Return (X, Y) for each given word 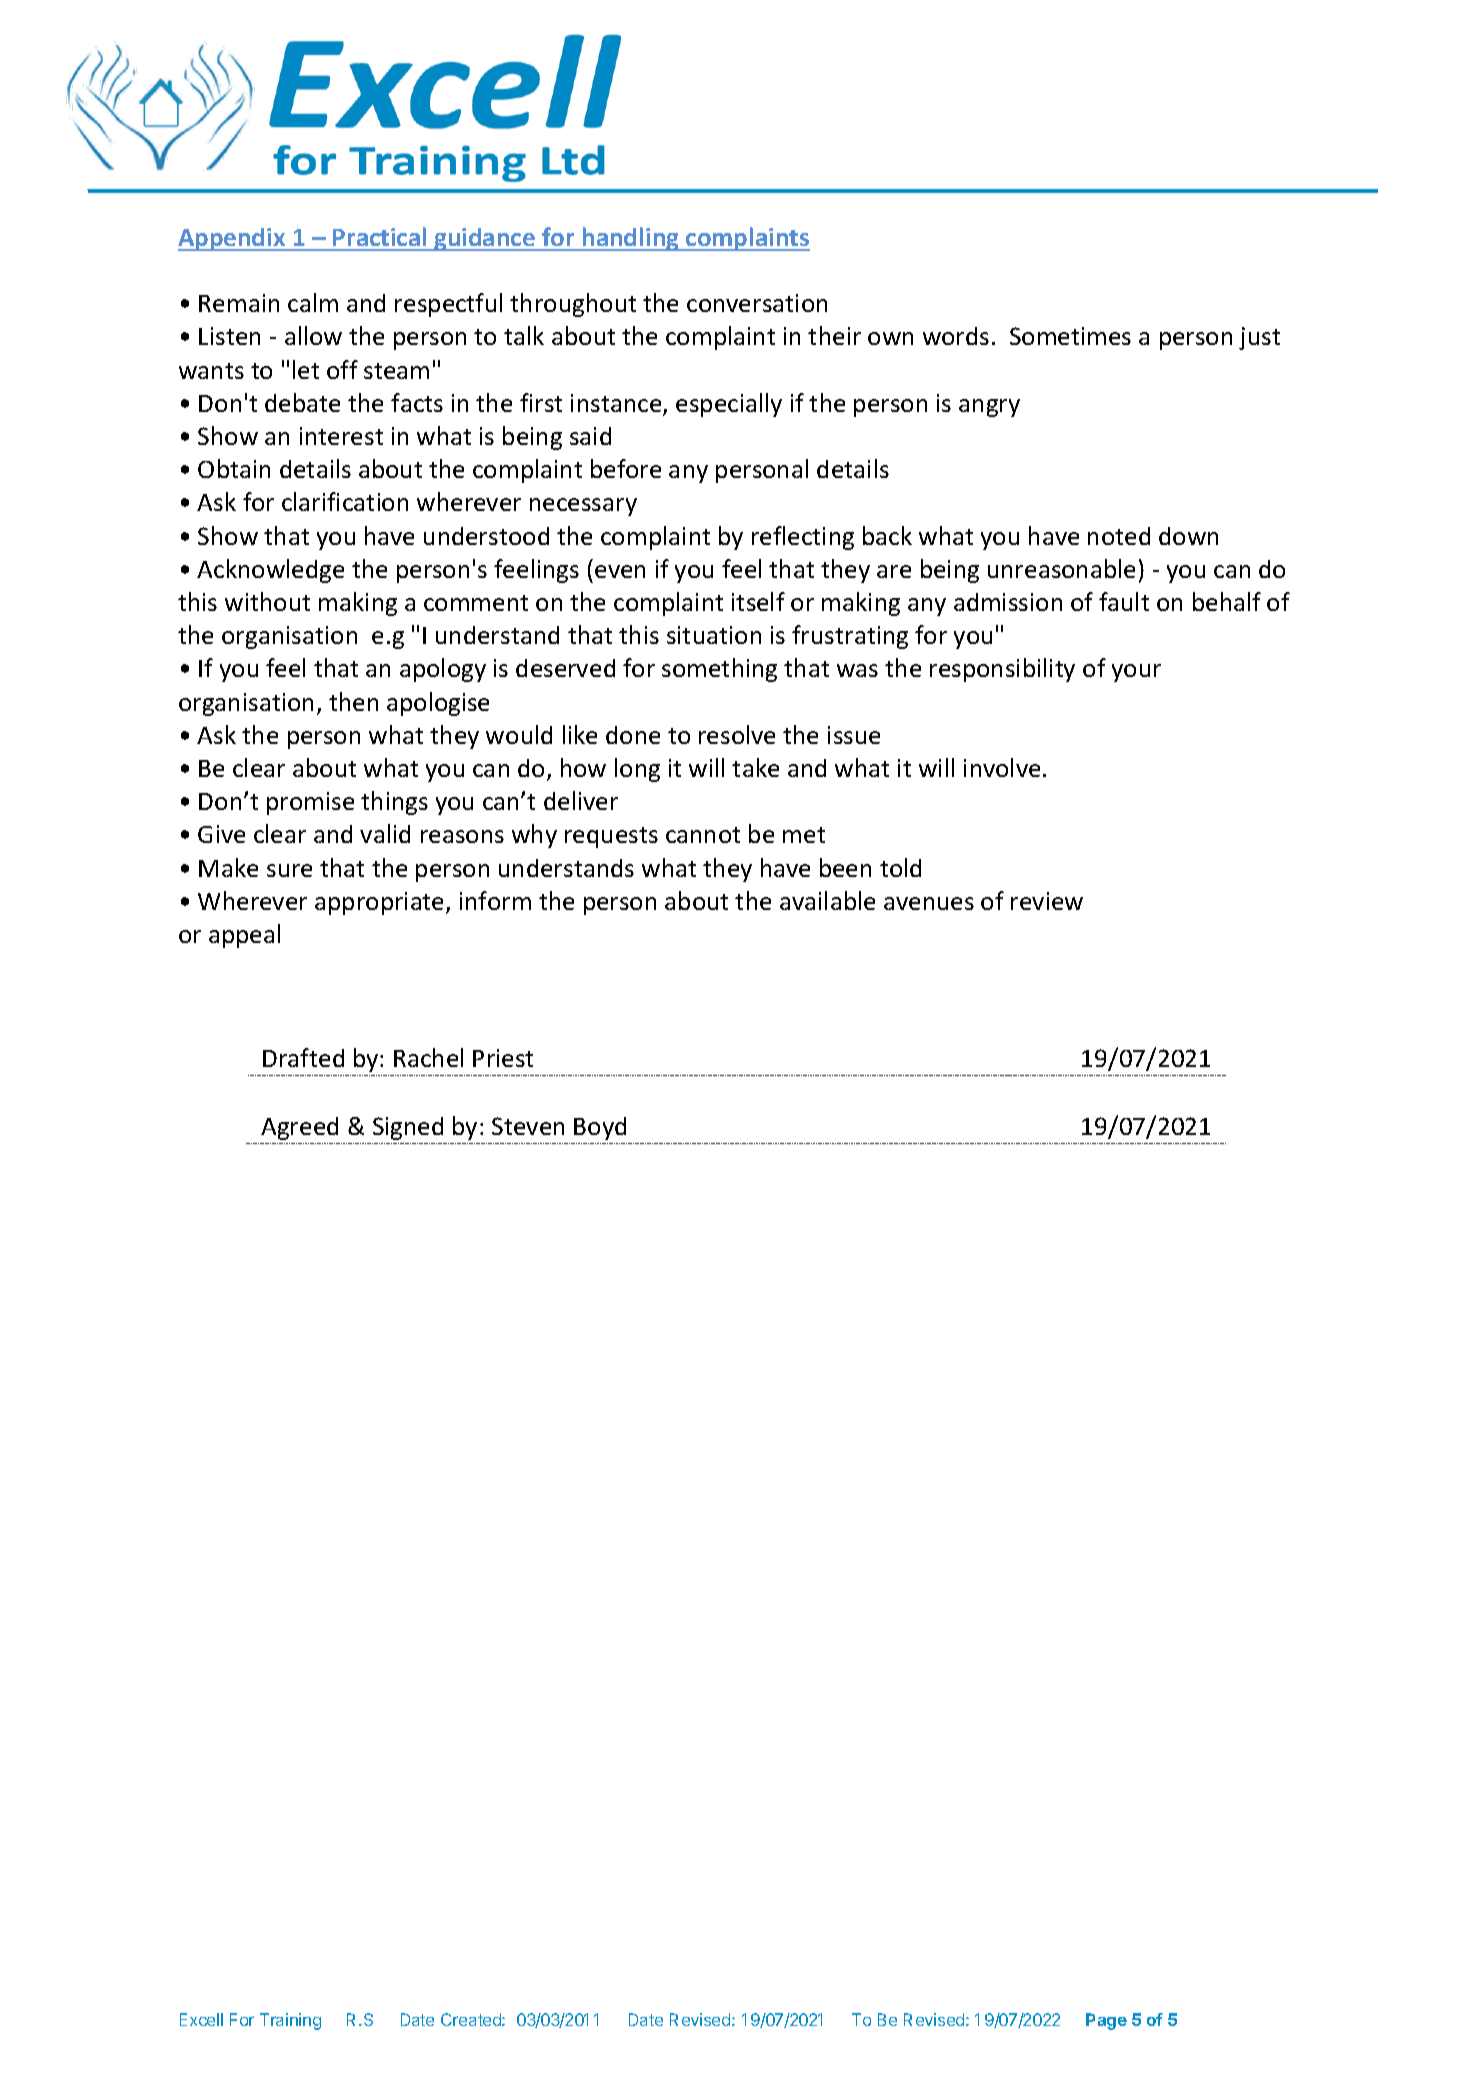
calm (313, 302)
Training (290, 2021)
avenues (929, 903)
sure (289, 870)
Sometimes (1070, 336)
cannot (703, 835)
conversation (757, 303)
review (1047, 901)
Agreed (299, 1128)
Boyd (600, 1128)
